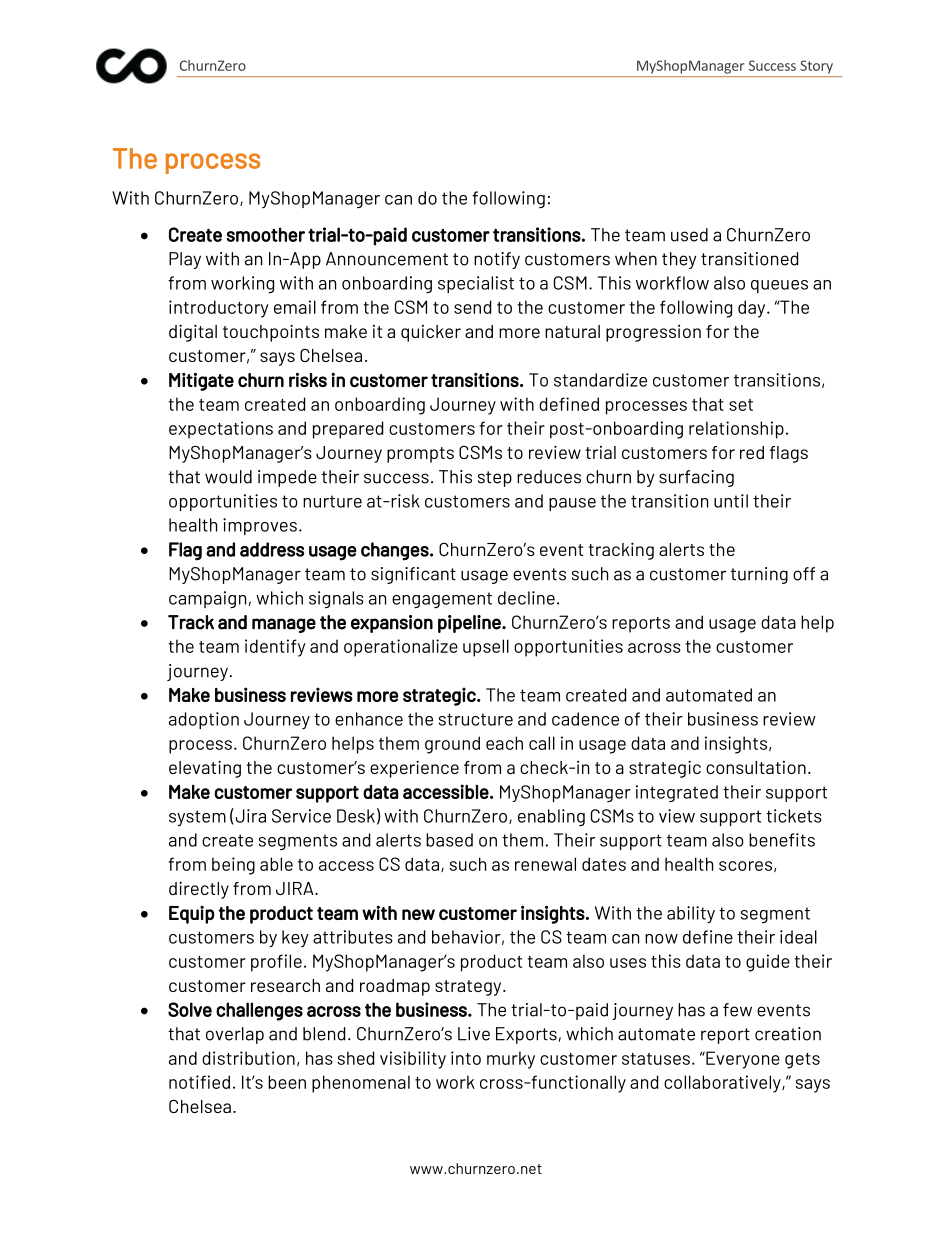 The height and width of the page is (1233, 952). Describe the element at coordinates (497, 260) in the page. I see `notify` at that location.
